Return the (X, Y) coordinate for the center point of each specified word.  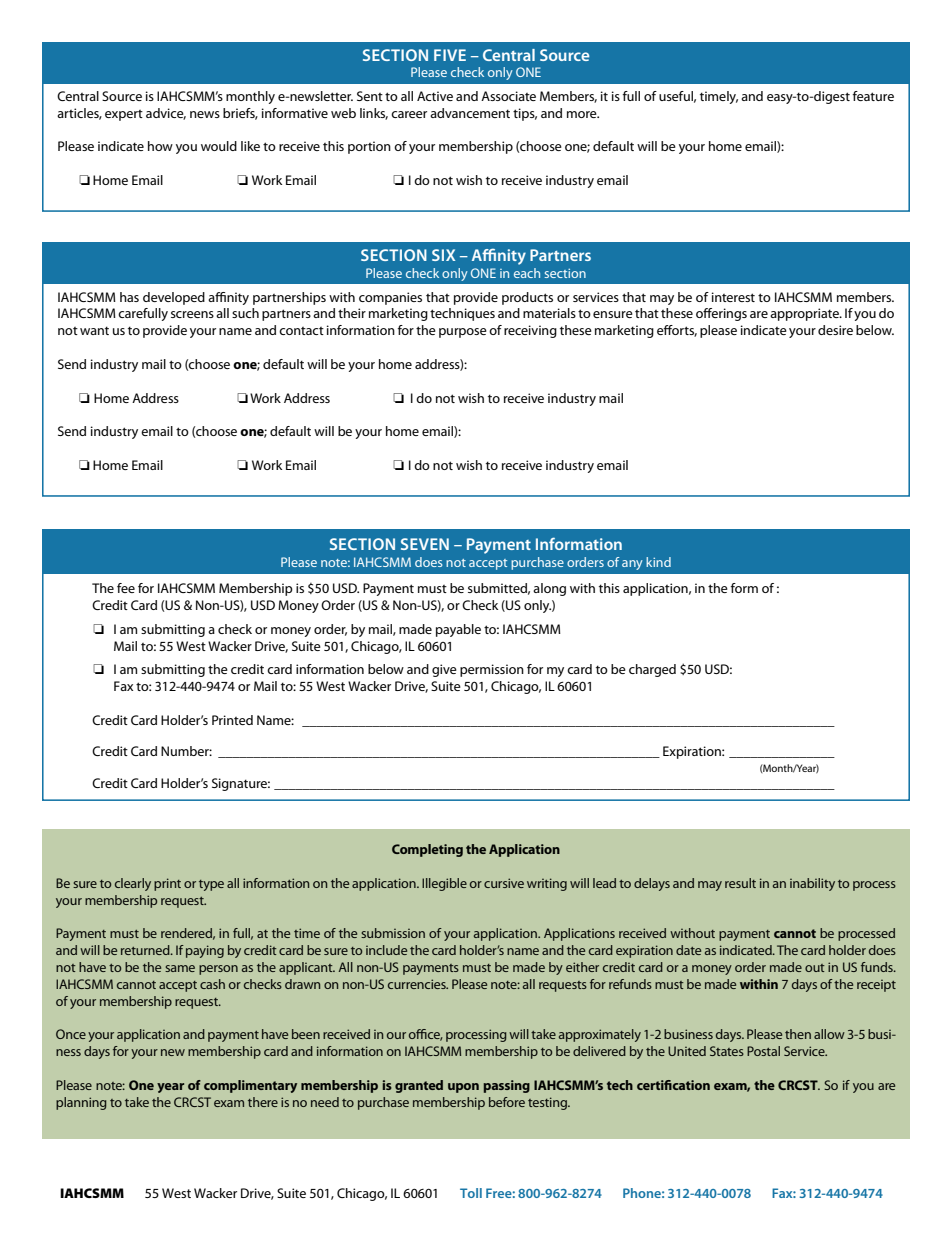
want (94, 330)
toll (471, 1193)
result (740, 883)
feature (873, 96)
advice (166, 114)
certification (673, 1085)
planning (81, 1103)
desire (835, 330)
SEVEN (425, 544)
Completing (427, 850)
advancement (470, 113)
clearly (133, 884)
